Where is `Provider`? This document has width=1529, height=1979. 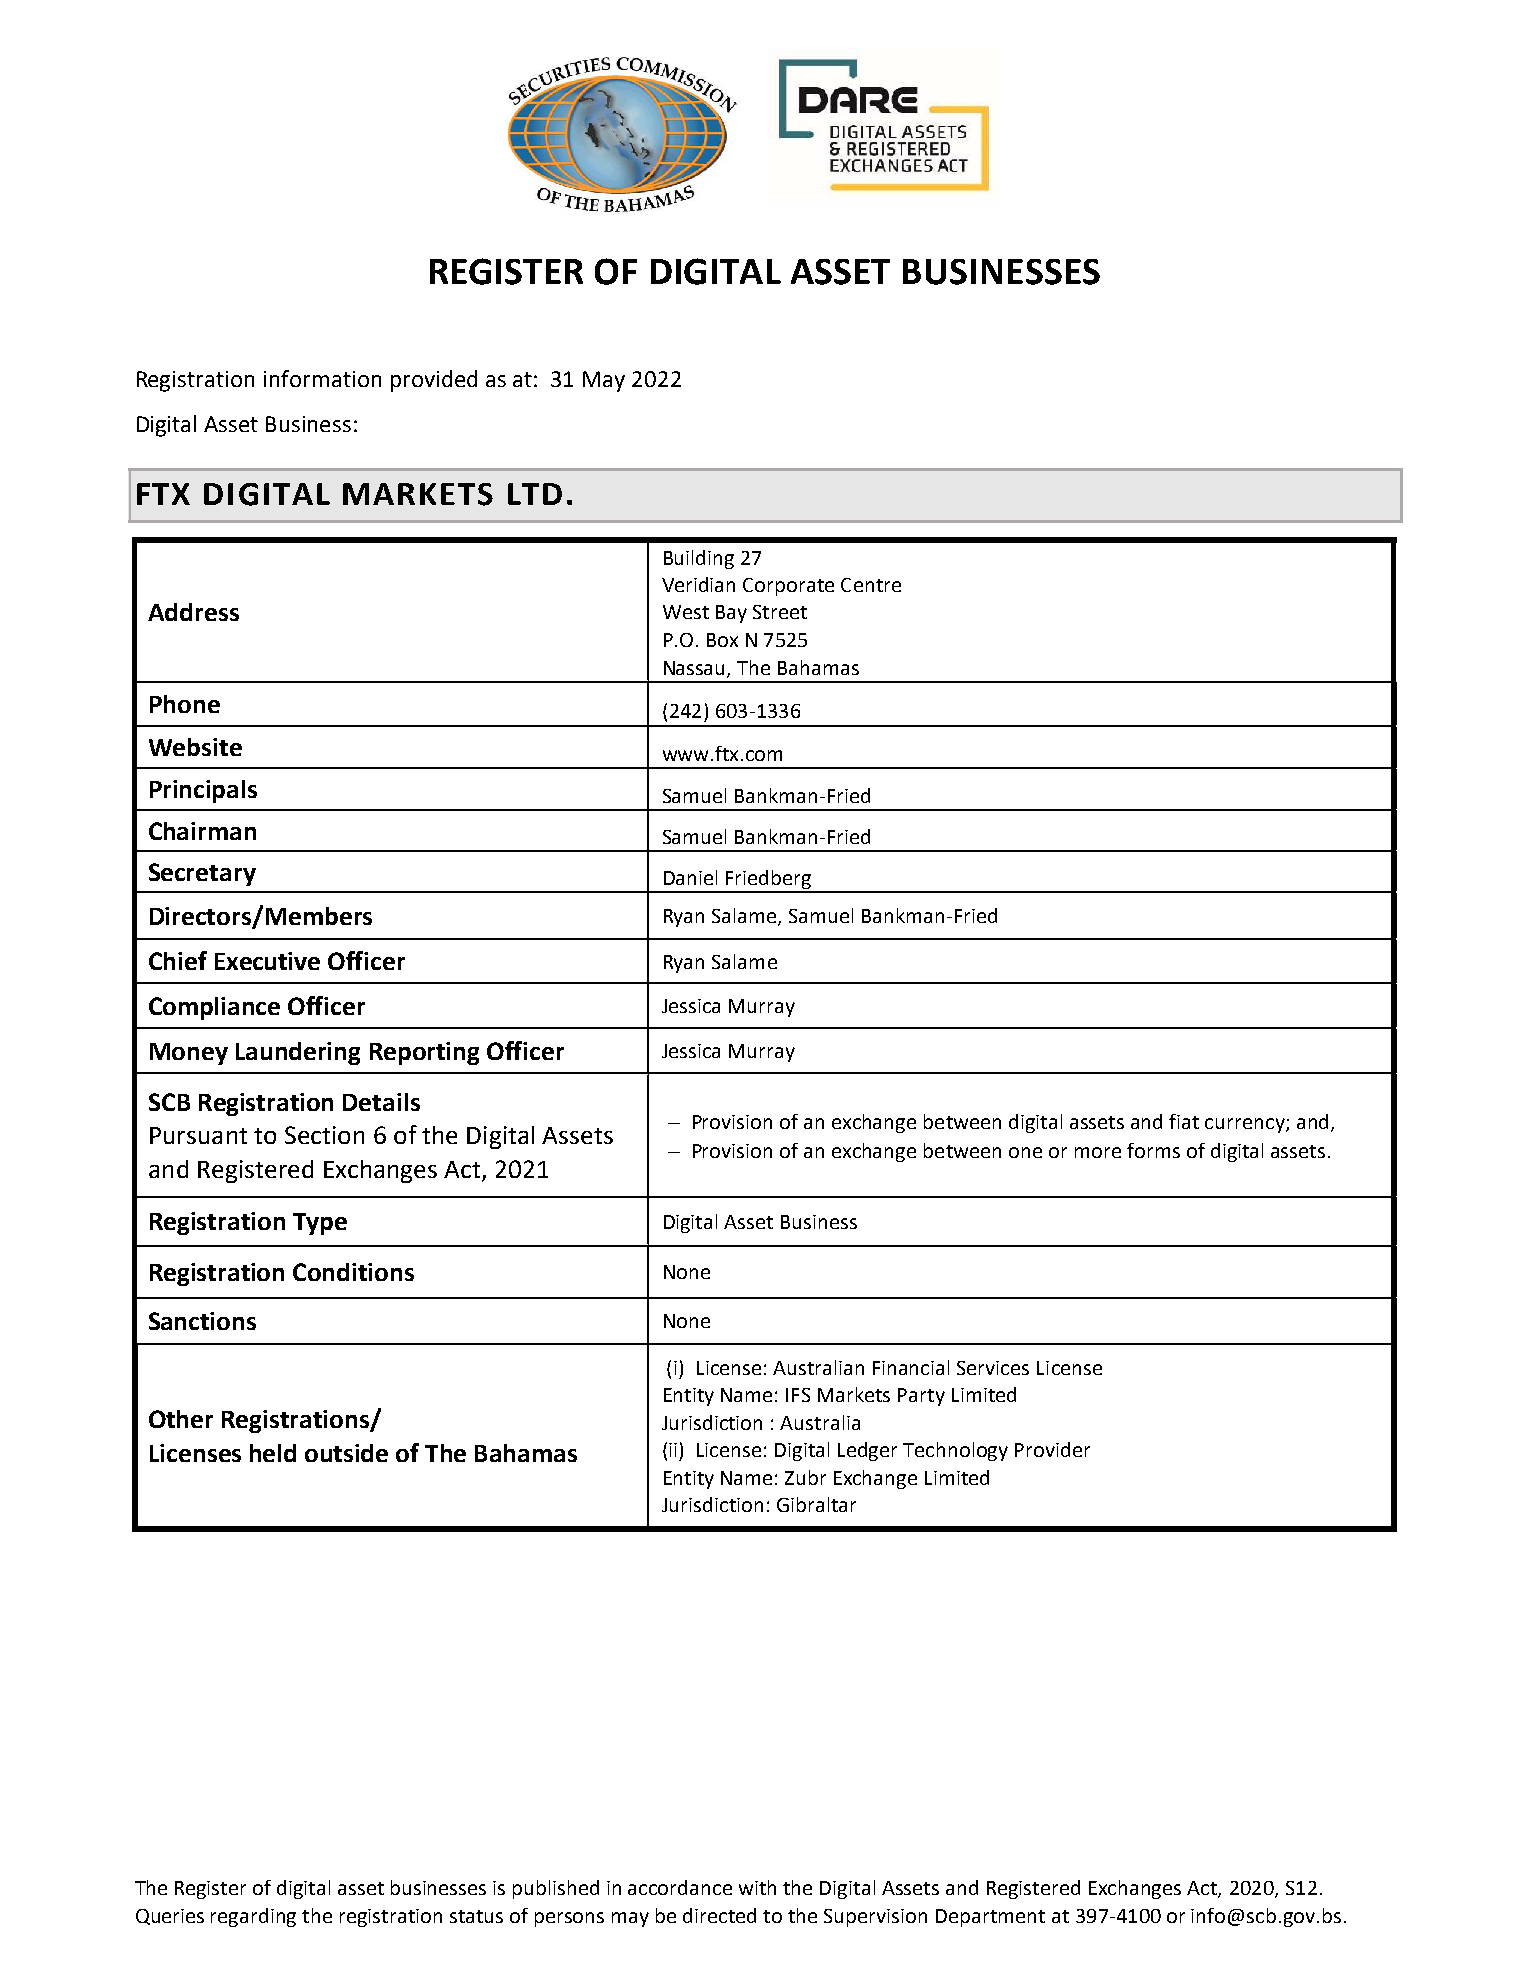 Provider is located at coordinates (1052, 1449).
